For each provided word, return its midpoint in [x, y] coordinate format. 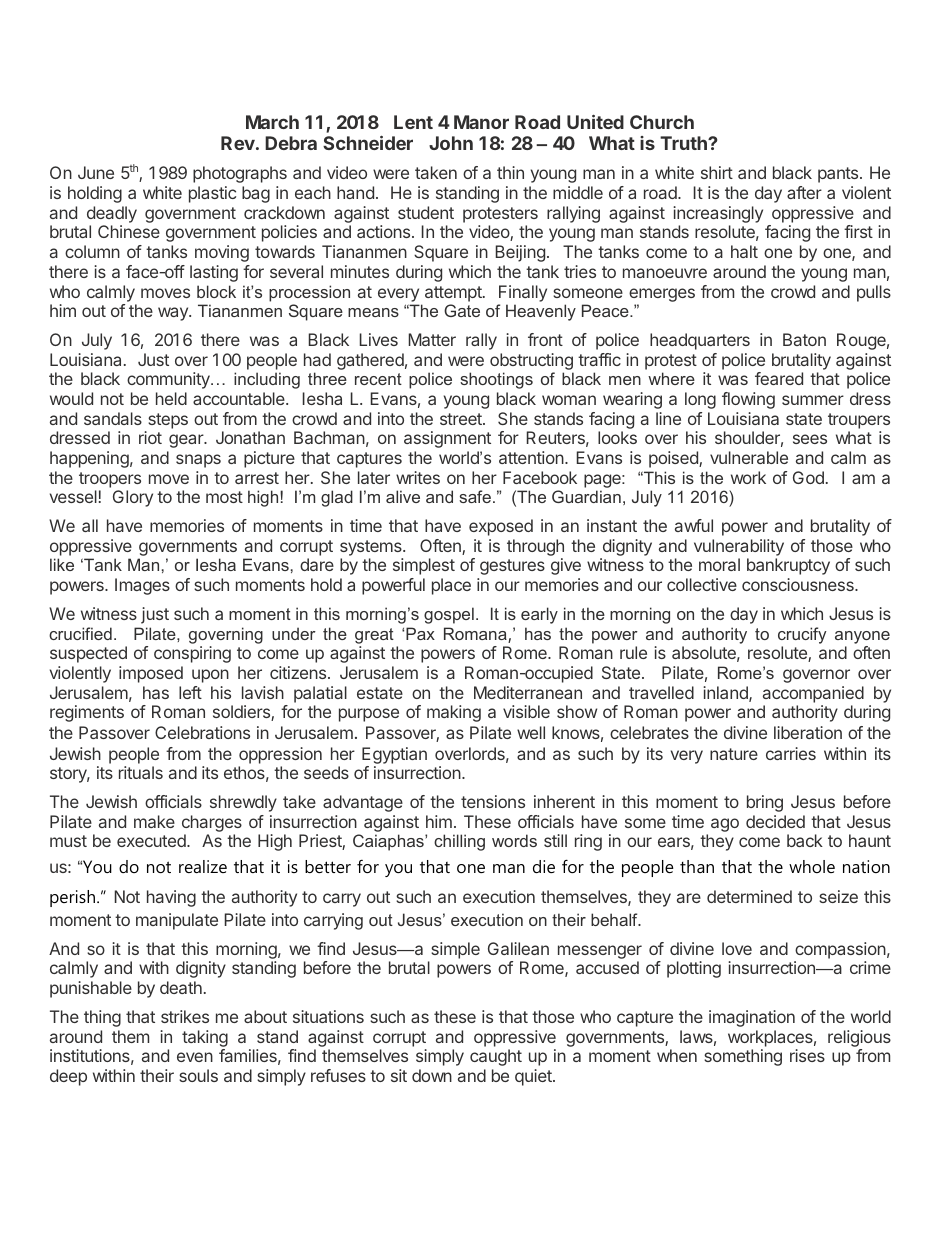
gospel [449, 615]
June [96, 172]
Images [142, 586]
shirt [717, 172]
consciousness [799, 584]
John [451, 143]
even [195, 1057]
